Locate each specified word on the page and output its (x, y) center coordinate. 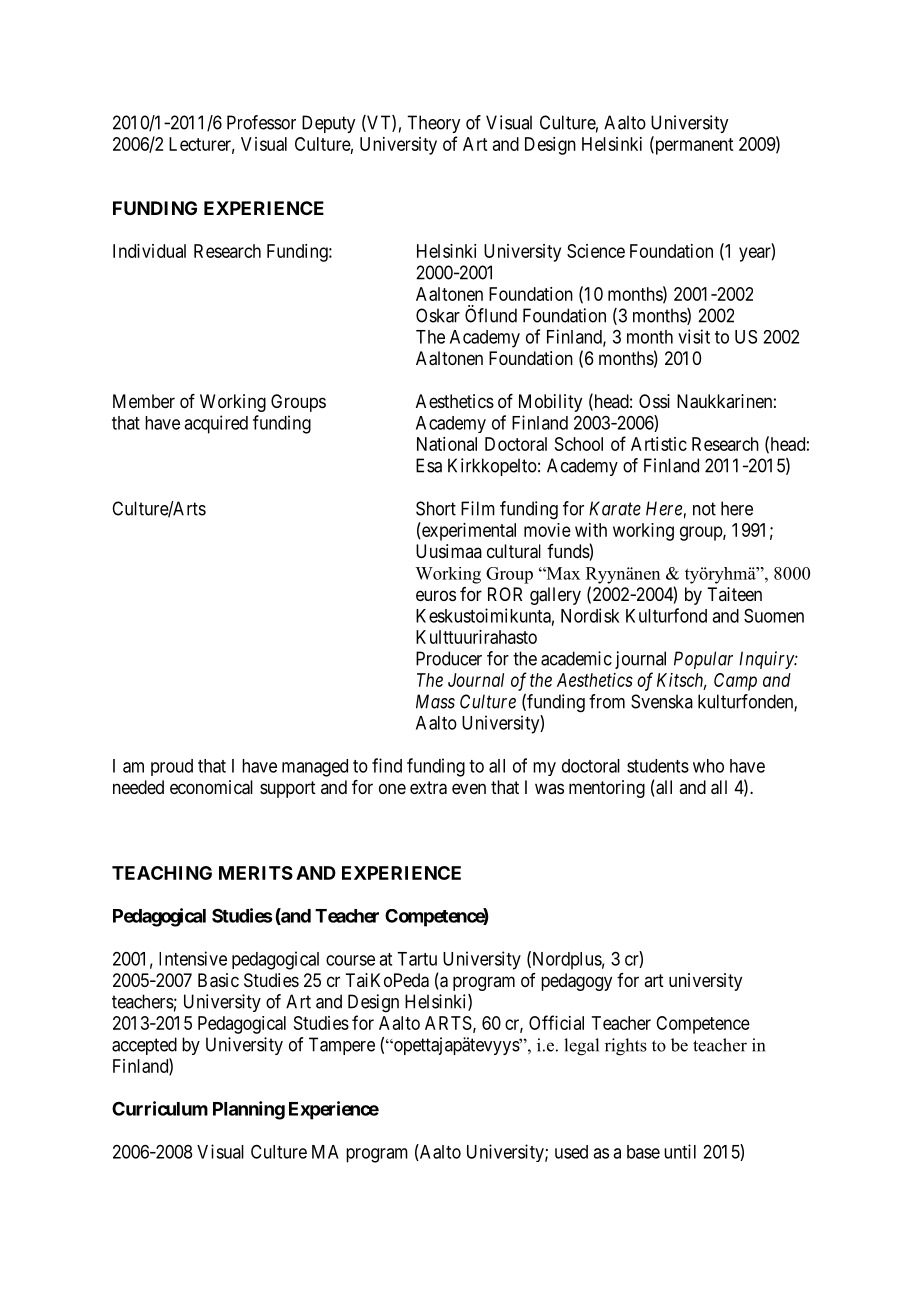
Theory (433, 124)
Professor (261, 122)
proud (172, 767)
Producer (449, 658)
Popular (703, 660)
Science (596, 251)
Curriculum (160, 1108)
